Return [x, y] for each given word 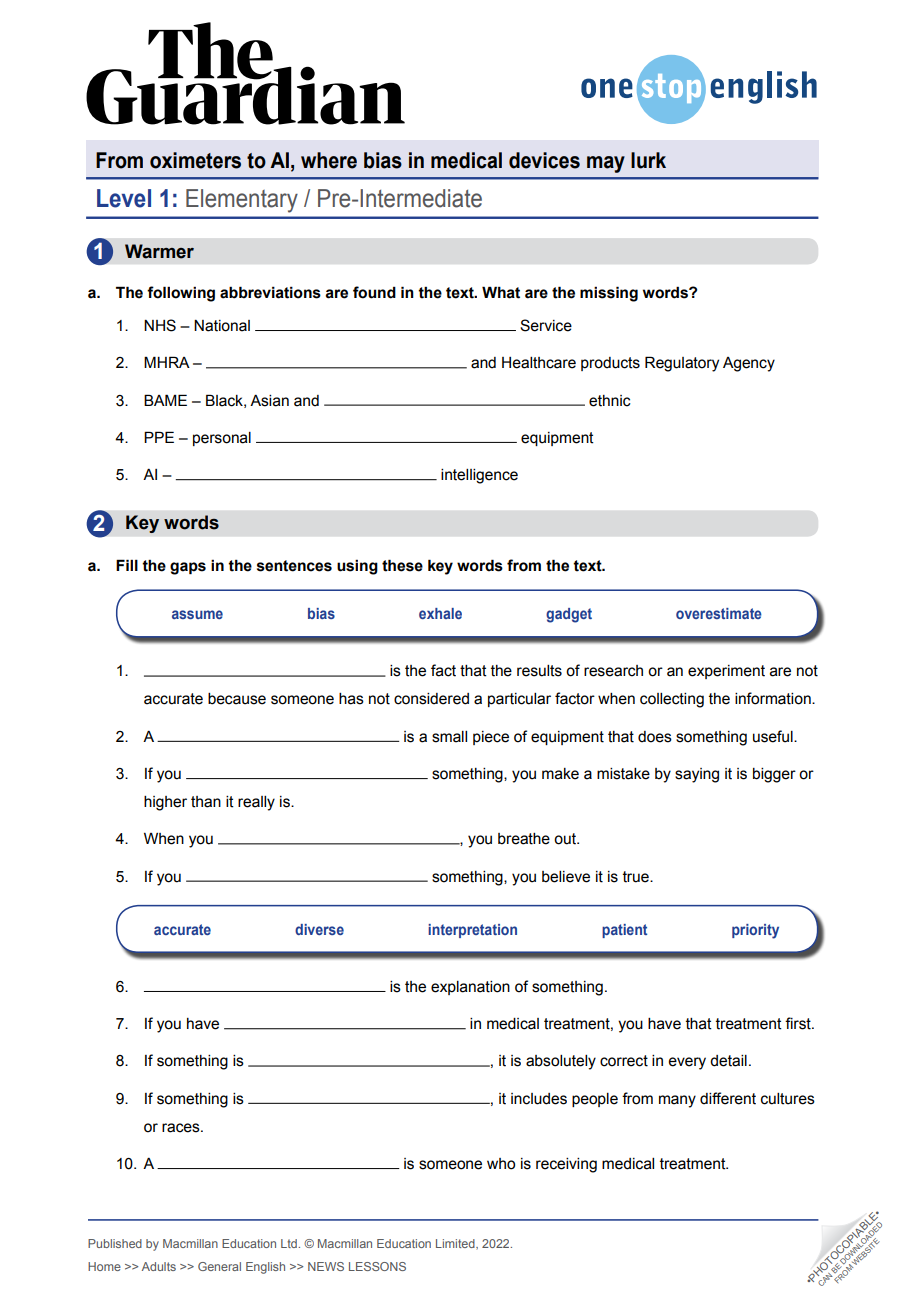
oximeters [195, 160]
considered [431, 699]
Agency [749, 364]
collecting [672, 700]
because [237, 699]
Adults [159, 1266]
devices [544, 160]
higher [165, 803]
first [799, 1023]
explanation [470, 988]
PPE [159, 437]
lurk [648, 160]
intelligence [479, 476]
